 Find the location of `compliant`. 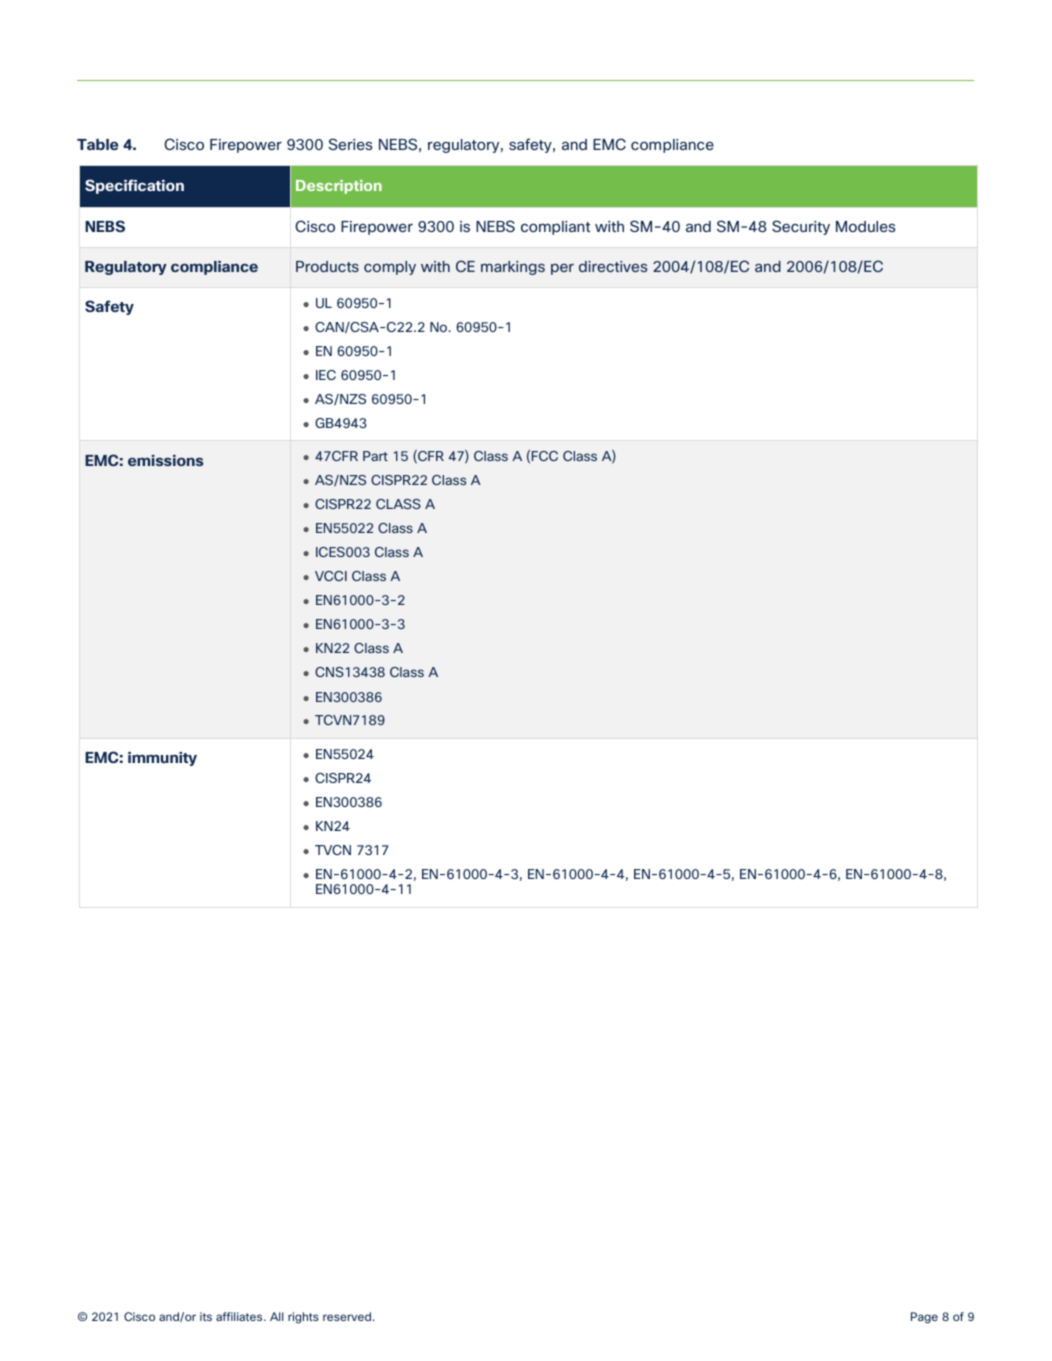

compliant is located at coordinates (555, 228).
